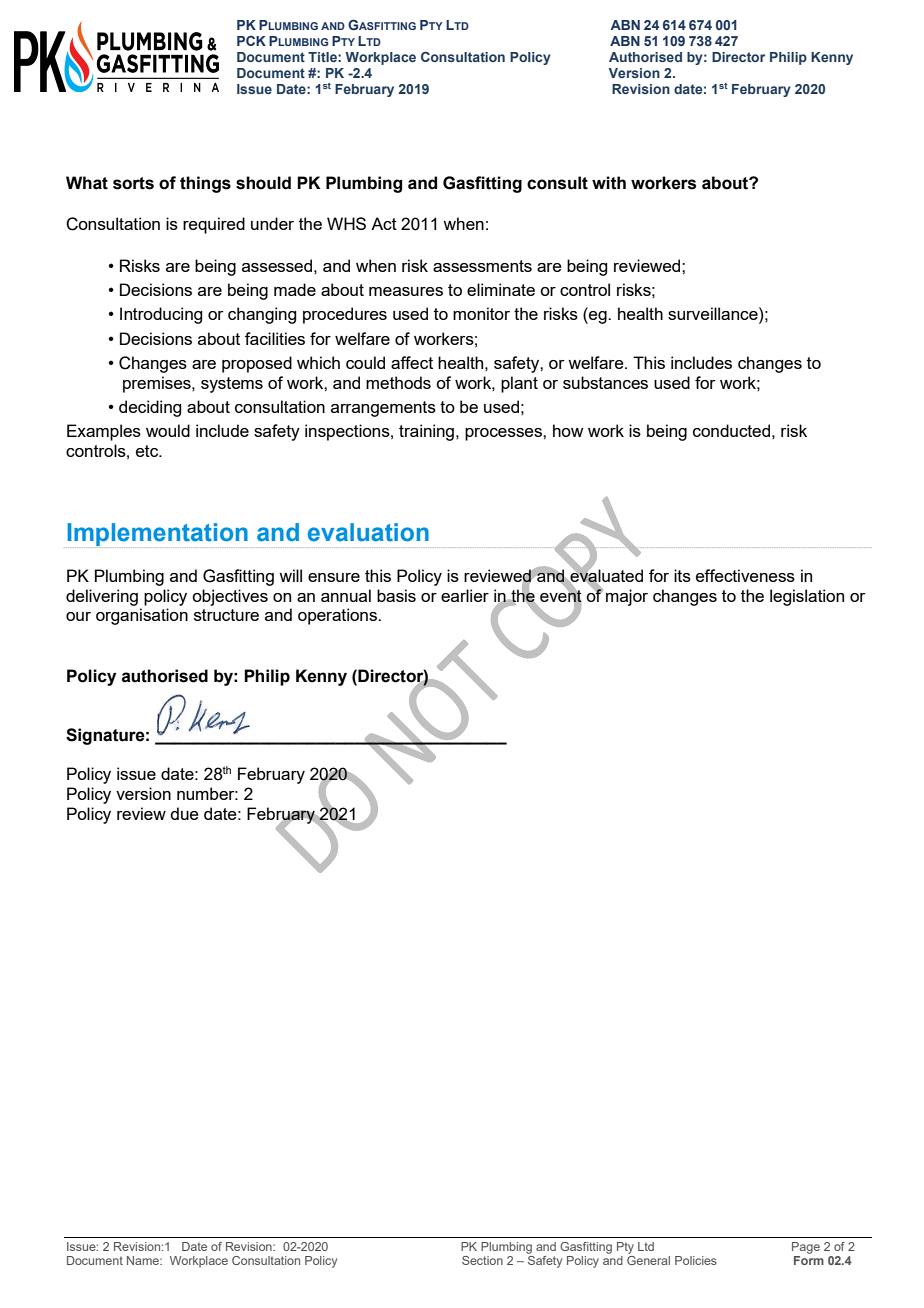 The image size is (924, 1308). Describe the element at coordinates (384, 223) in the image. I see `Act` at that location.
